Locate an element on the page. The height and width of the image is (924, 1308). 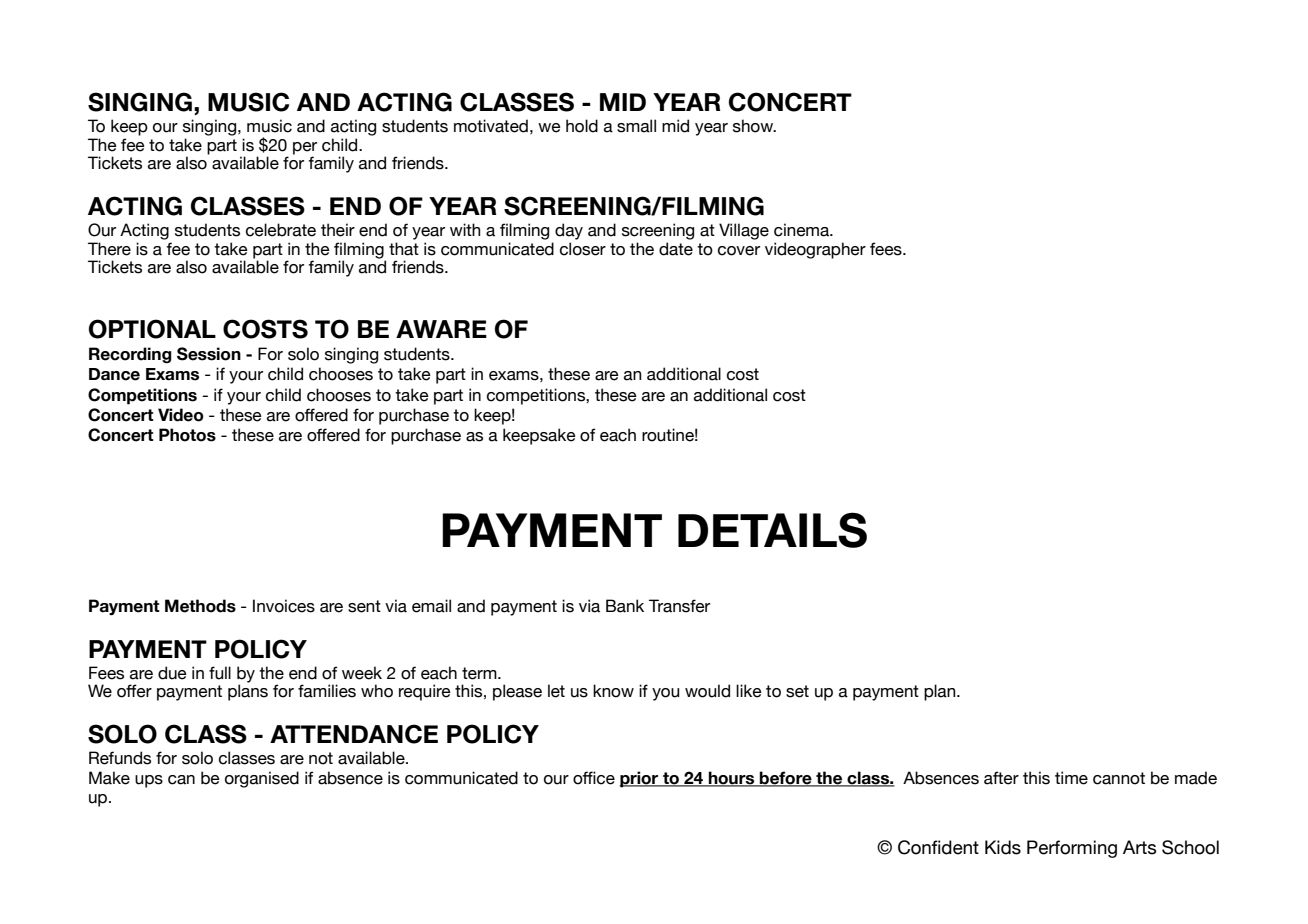
show is located at coordinates (754, 126).
